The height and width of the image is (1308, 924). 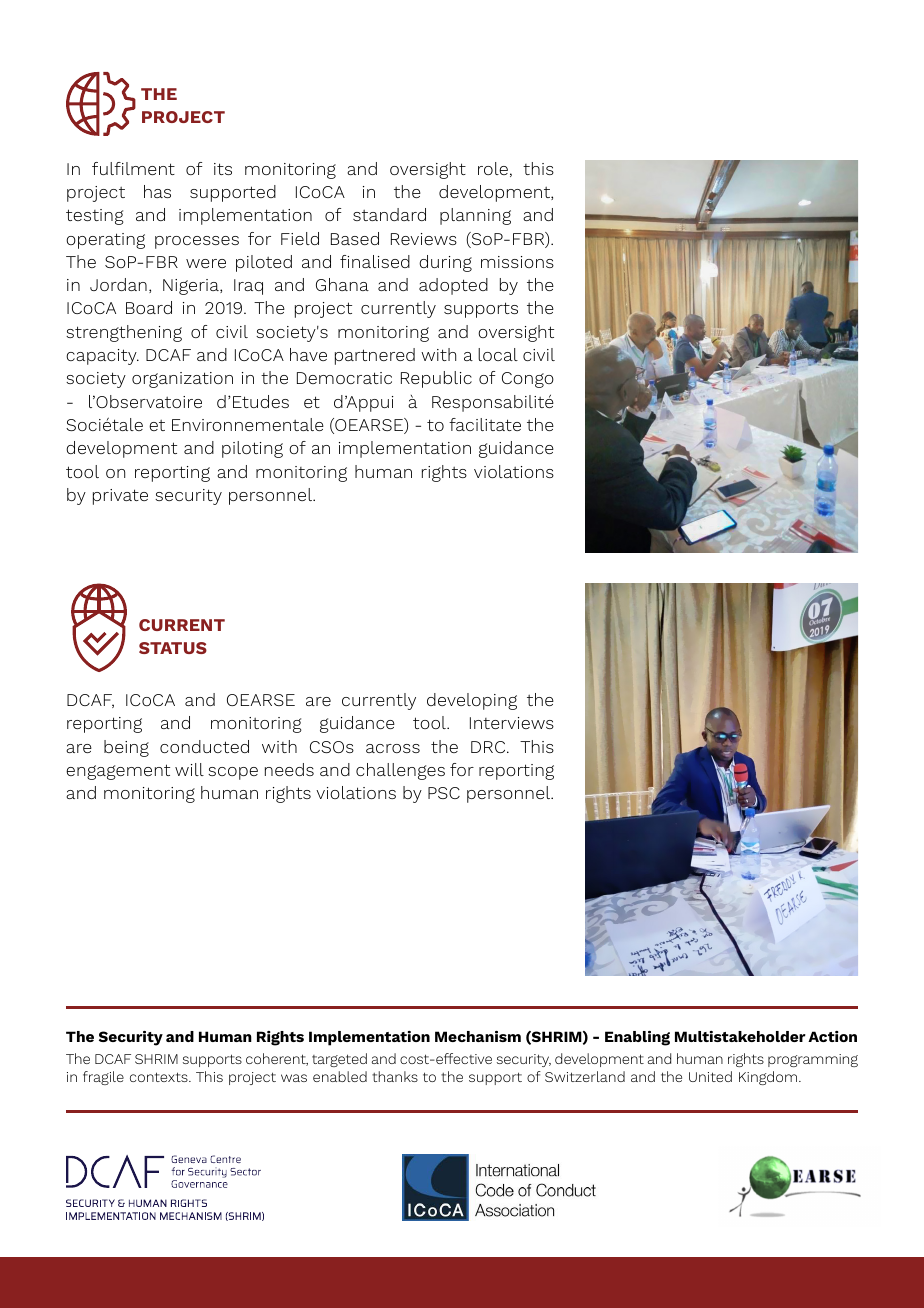 What do you see at coordinates (157, 191) in the image?
I see `has` at bounding box center [157, 191].
